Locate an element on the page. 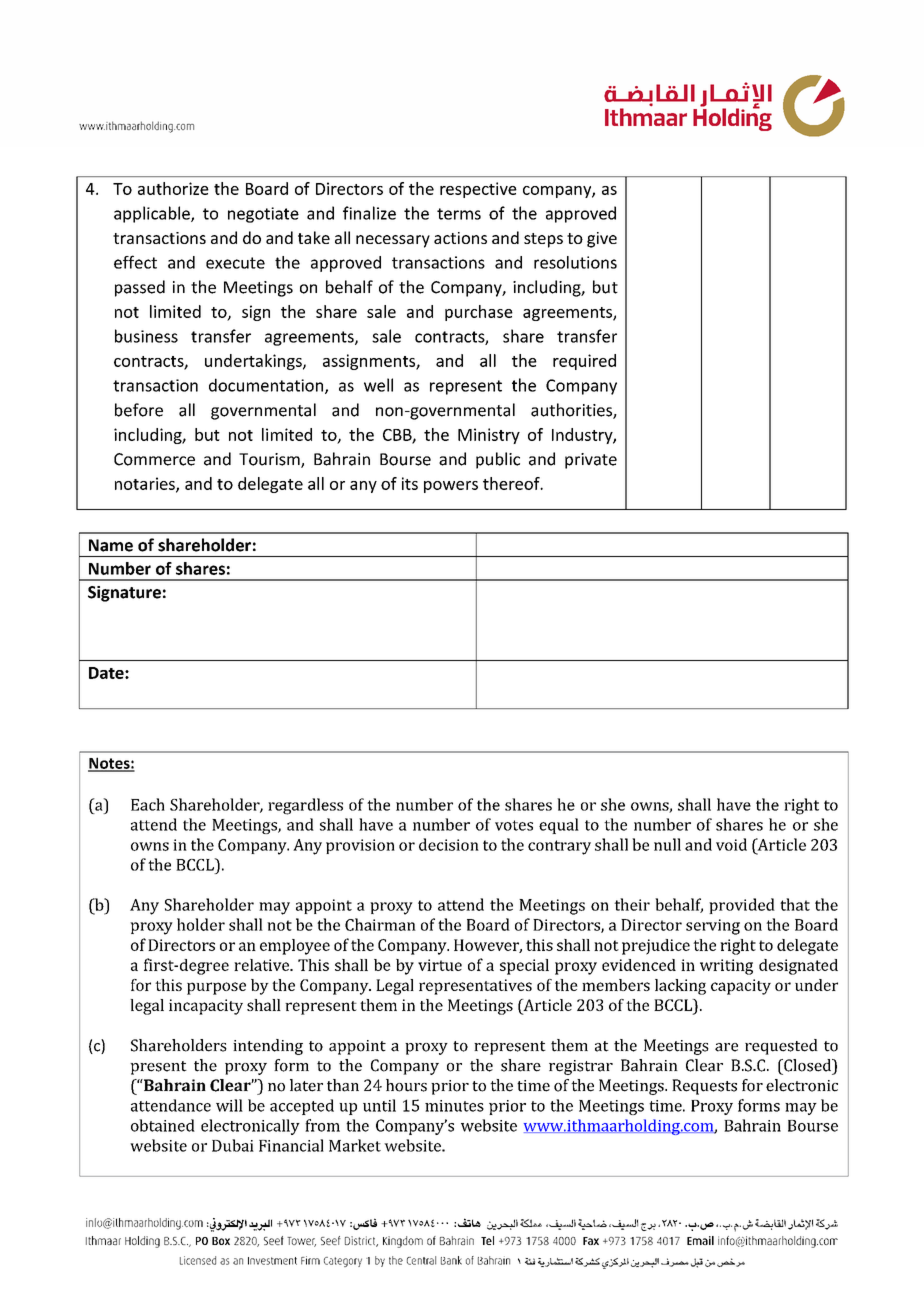 Image resolution: width=924 pixels, height=1309 pixels. give is located at coordinates (602, 240).
